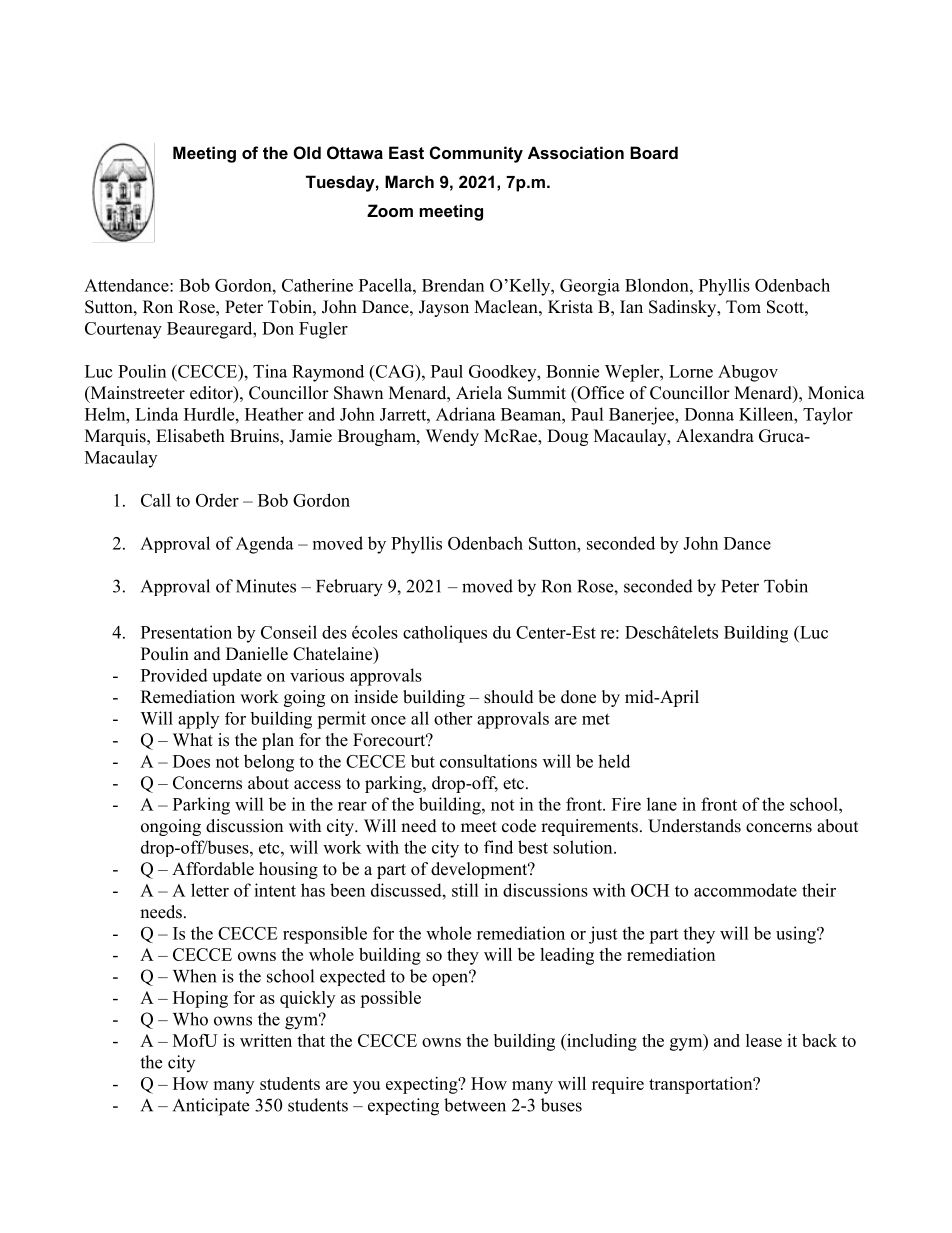  I want to click on Board, so click(654, 152).
